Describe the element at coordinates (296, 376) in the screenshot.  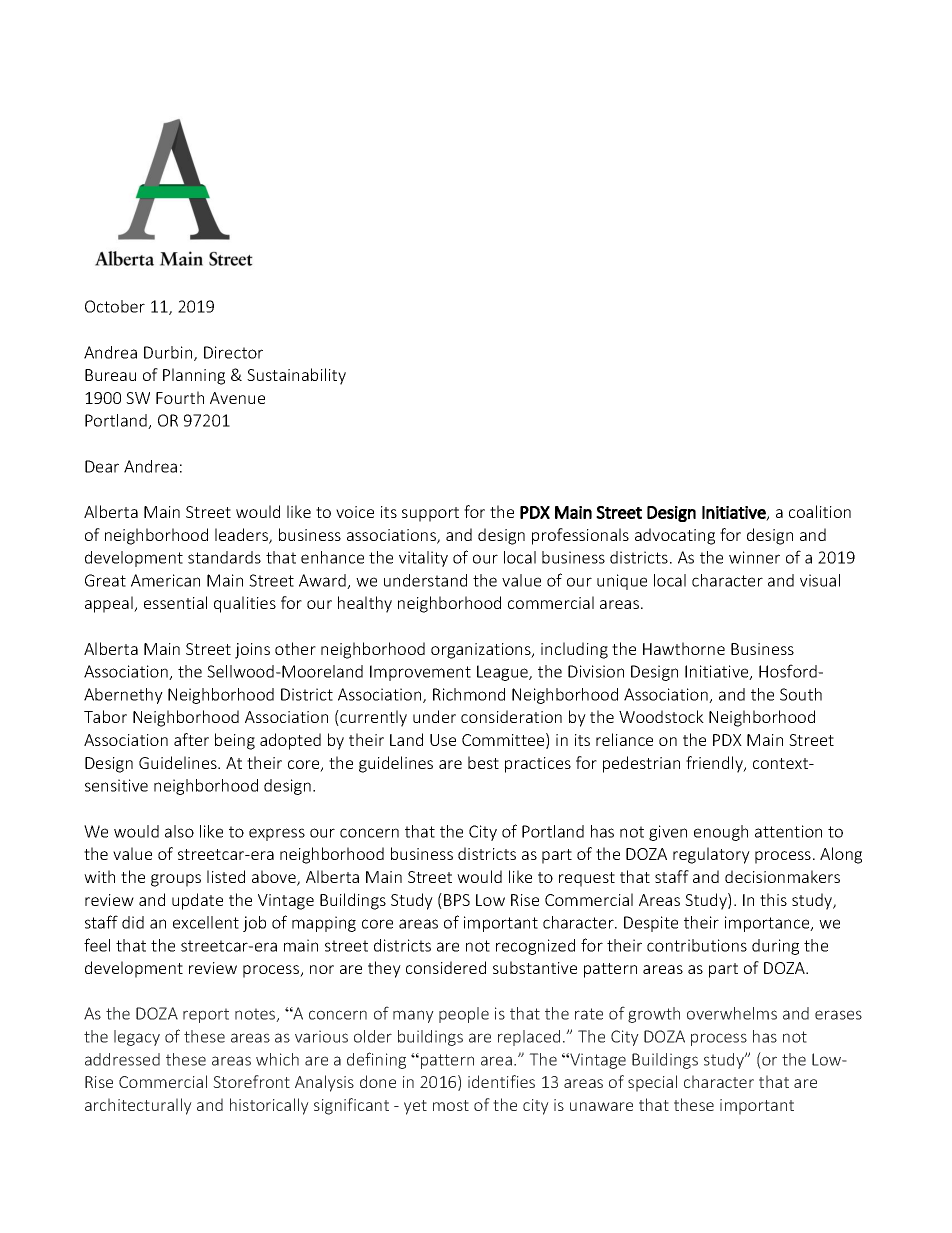
I see `Sustainability` at that location.
